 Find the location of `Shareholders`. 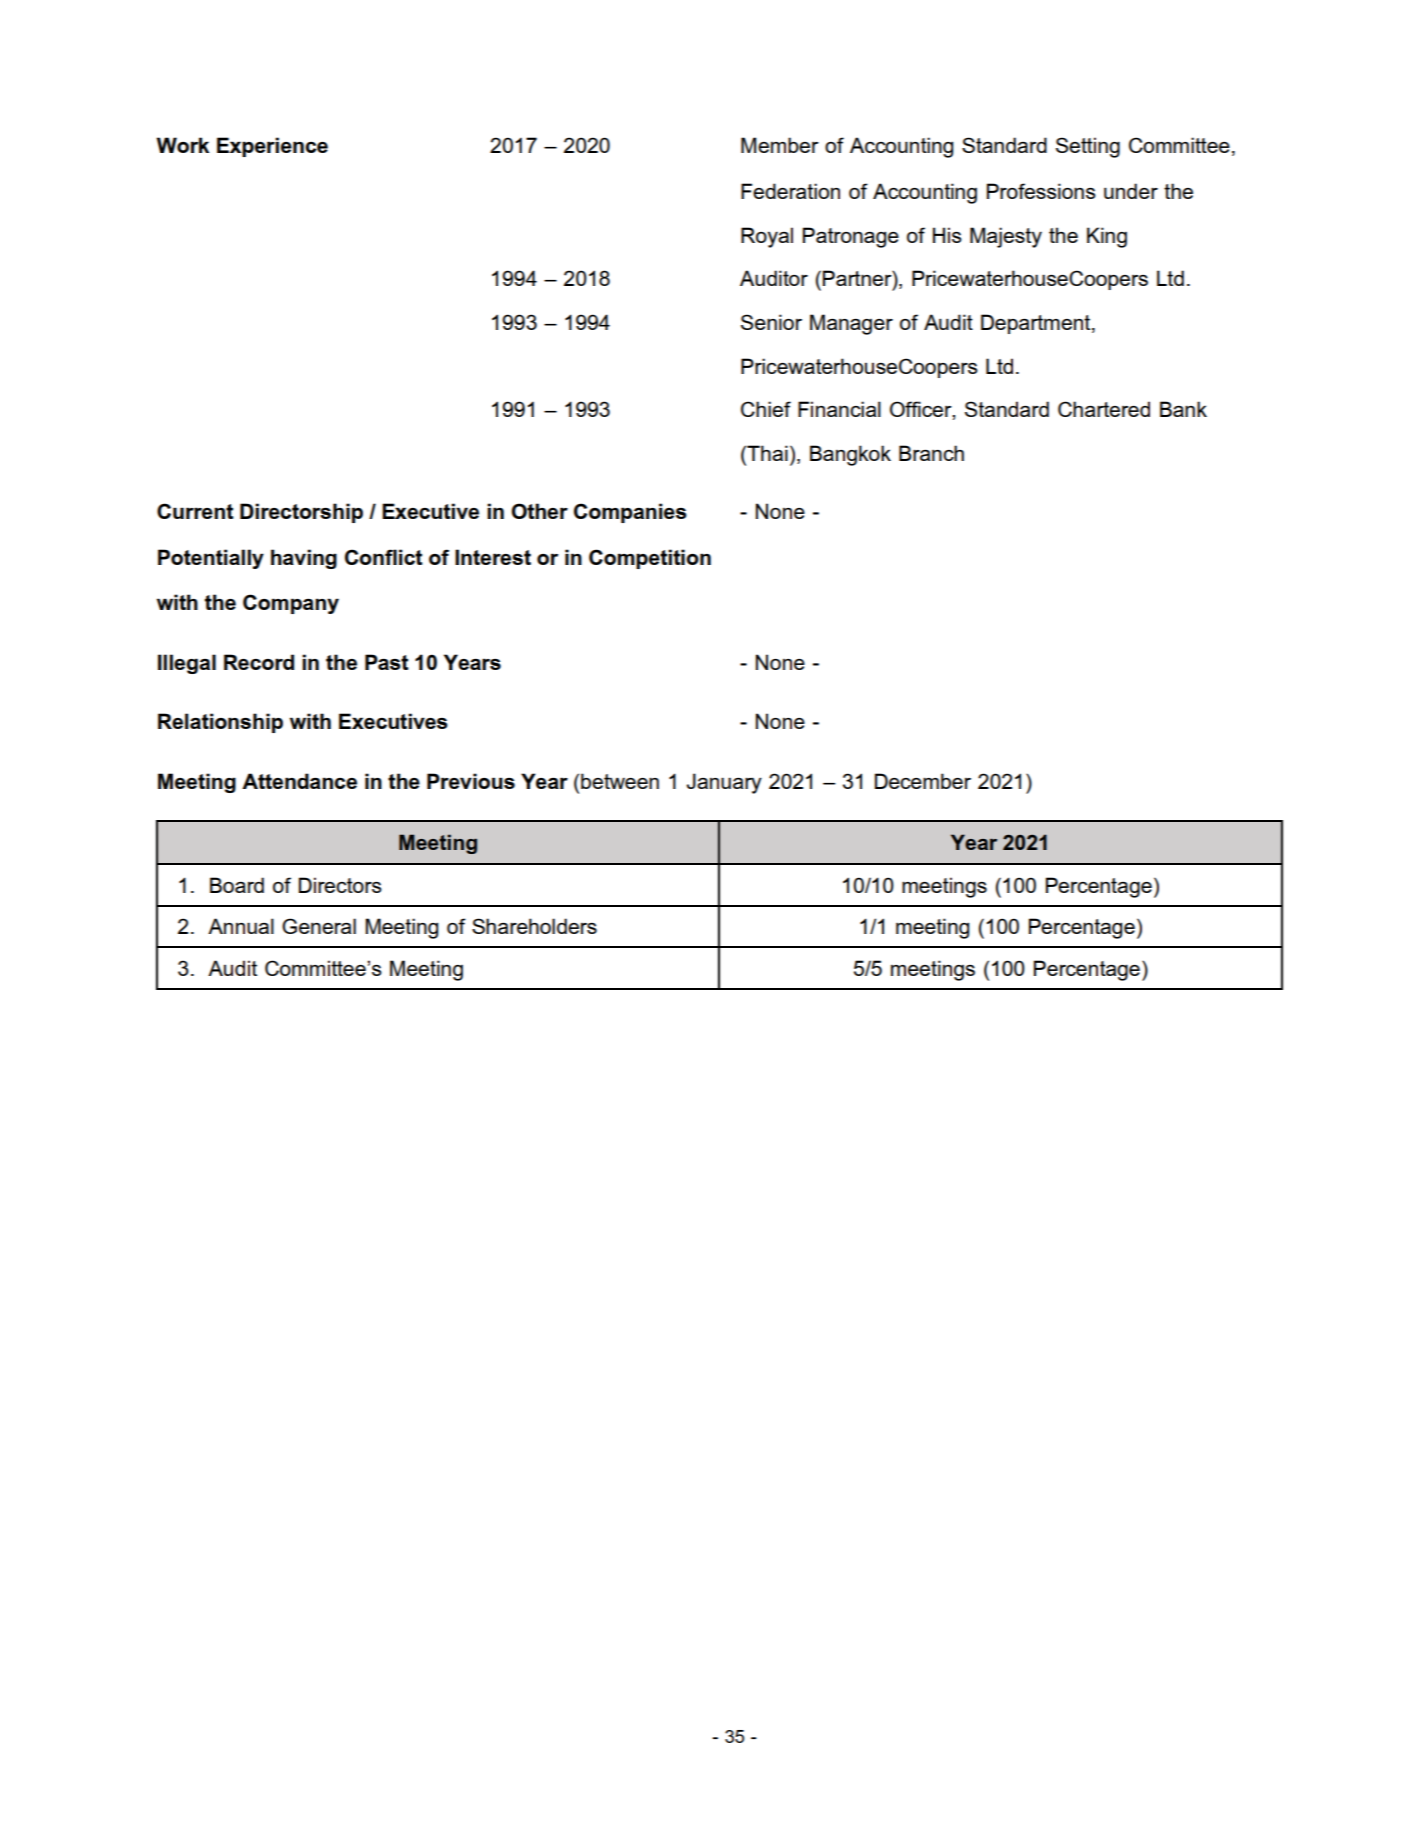

Shareholders is located at coordinates (534, 926).
